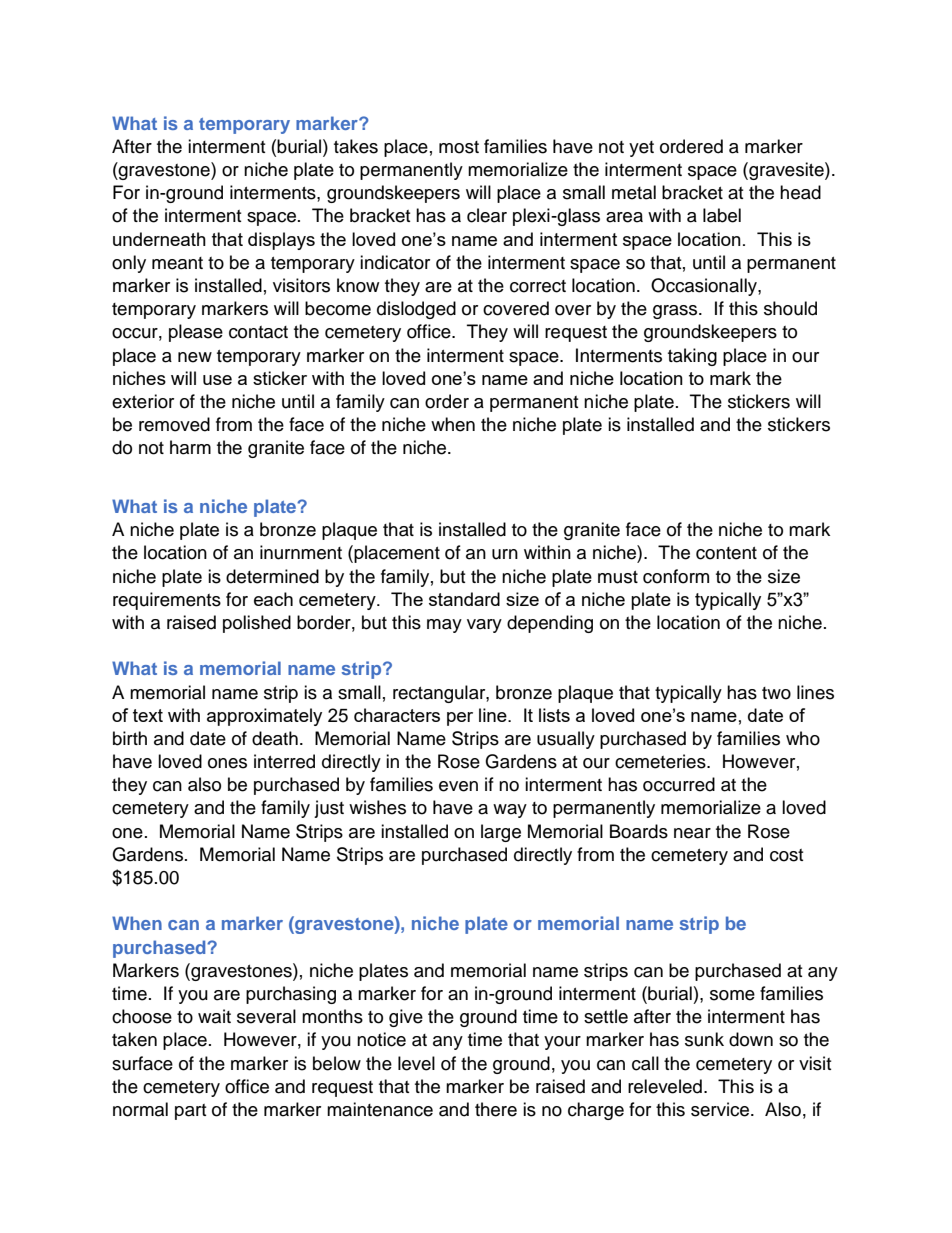 This screenshot has height=1233, width=952. Describe the element at coordinates (726, 553) in the screenshot. I see `content` at that location.
